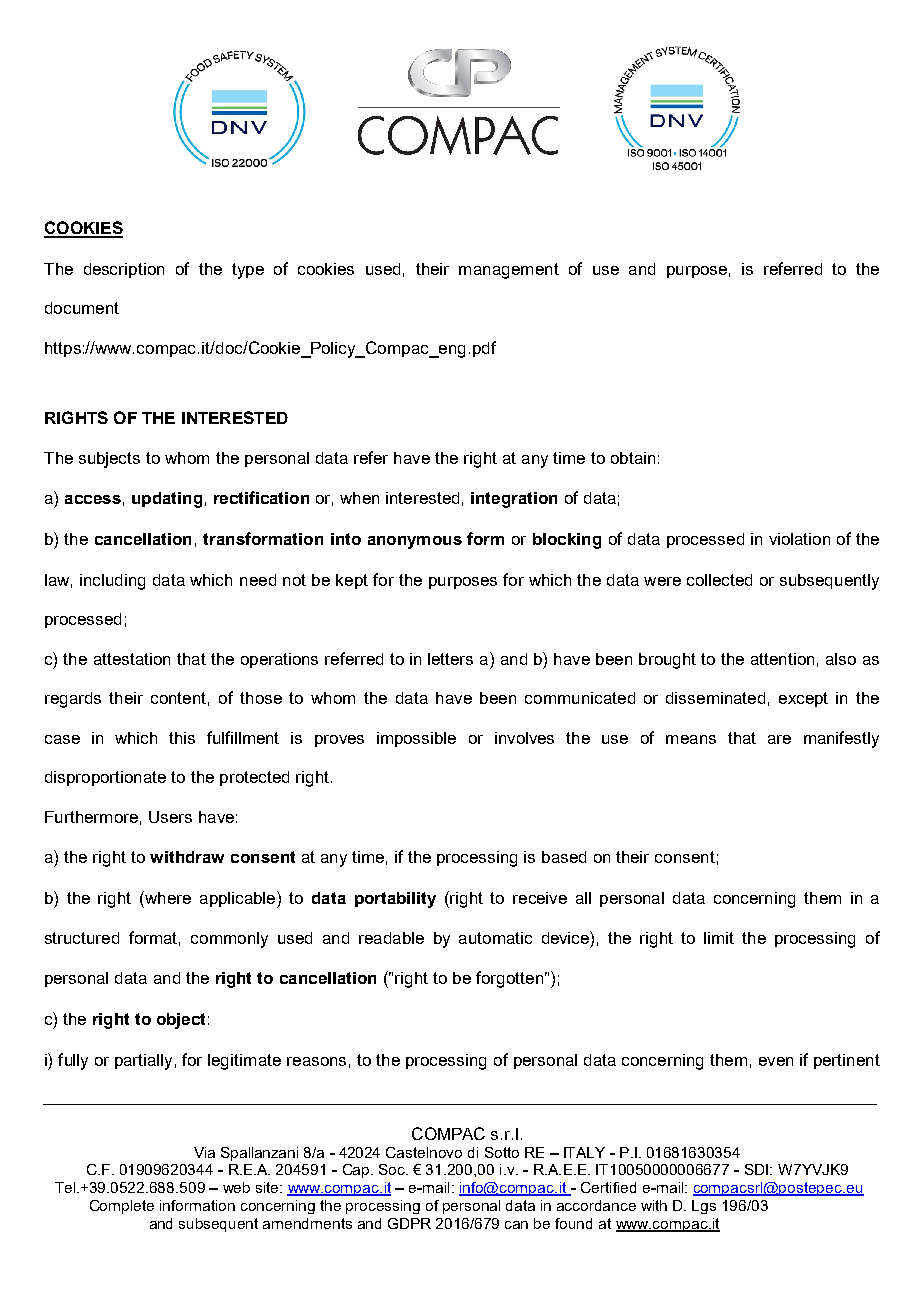  I want to click on limit, so click(719, 938).
